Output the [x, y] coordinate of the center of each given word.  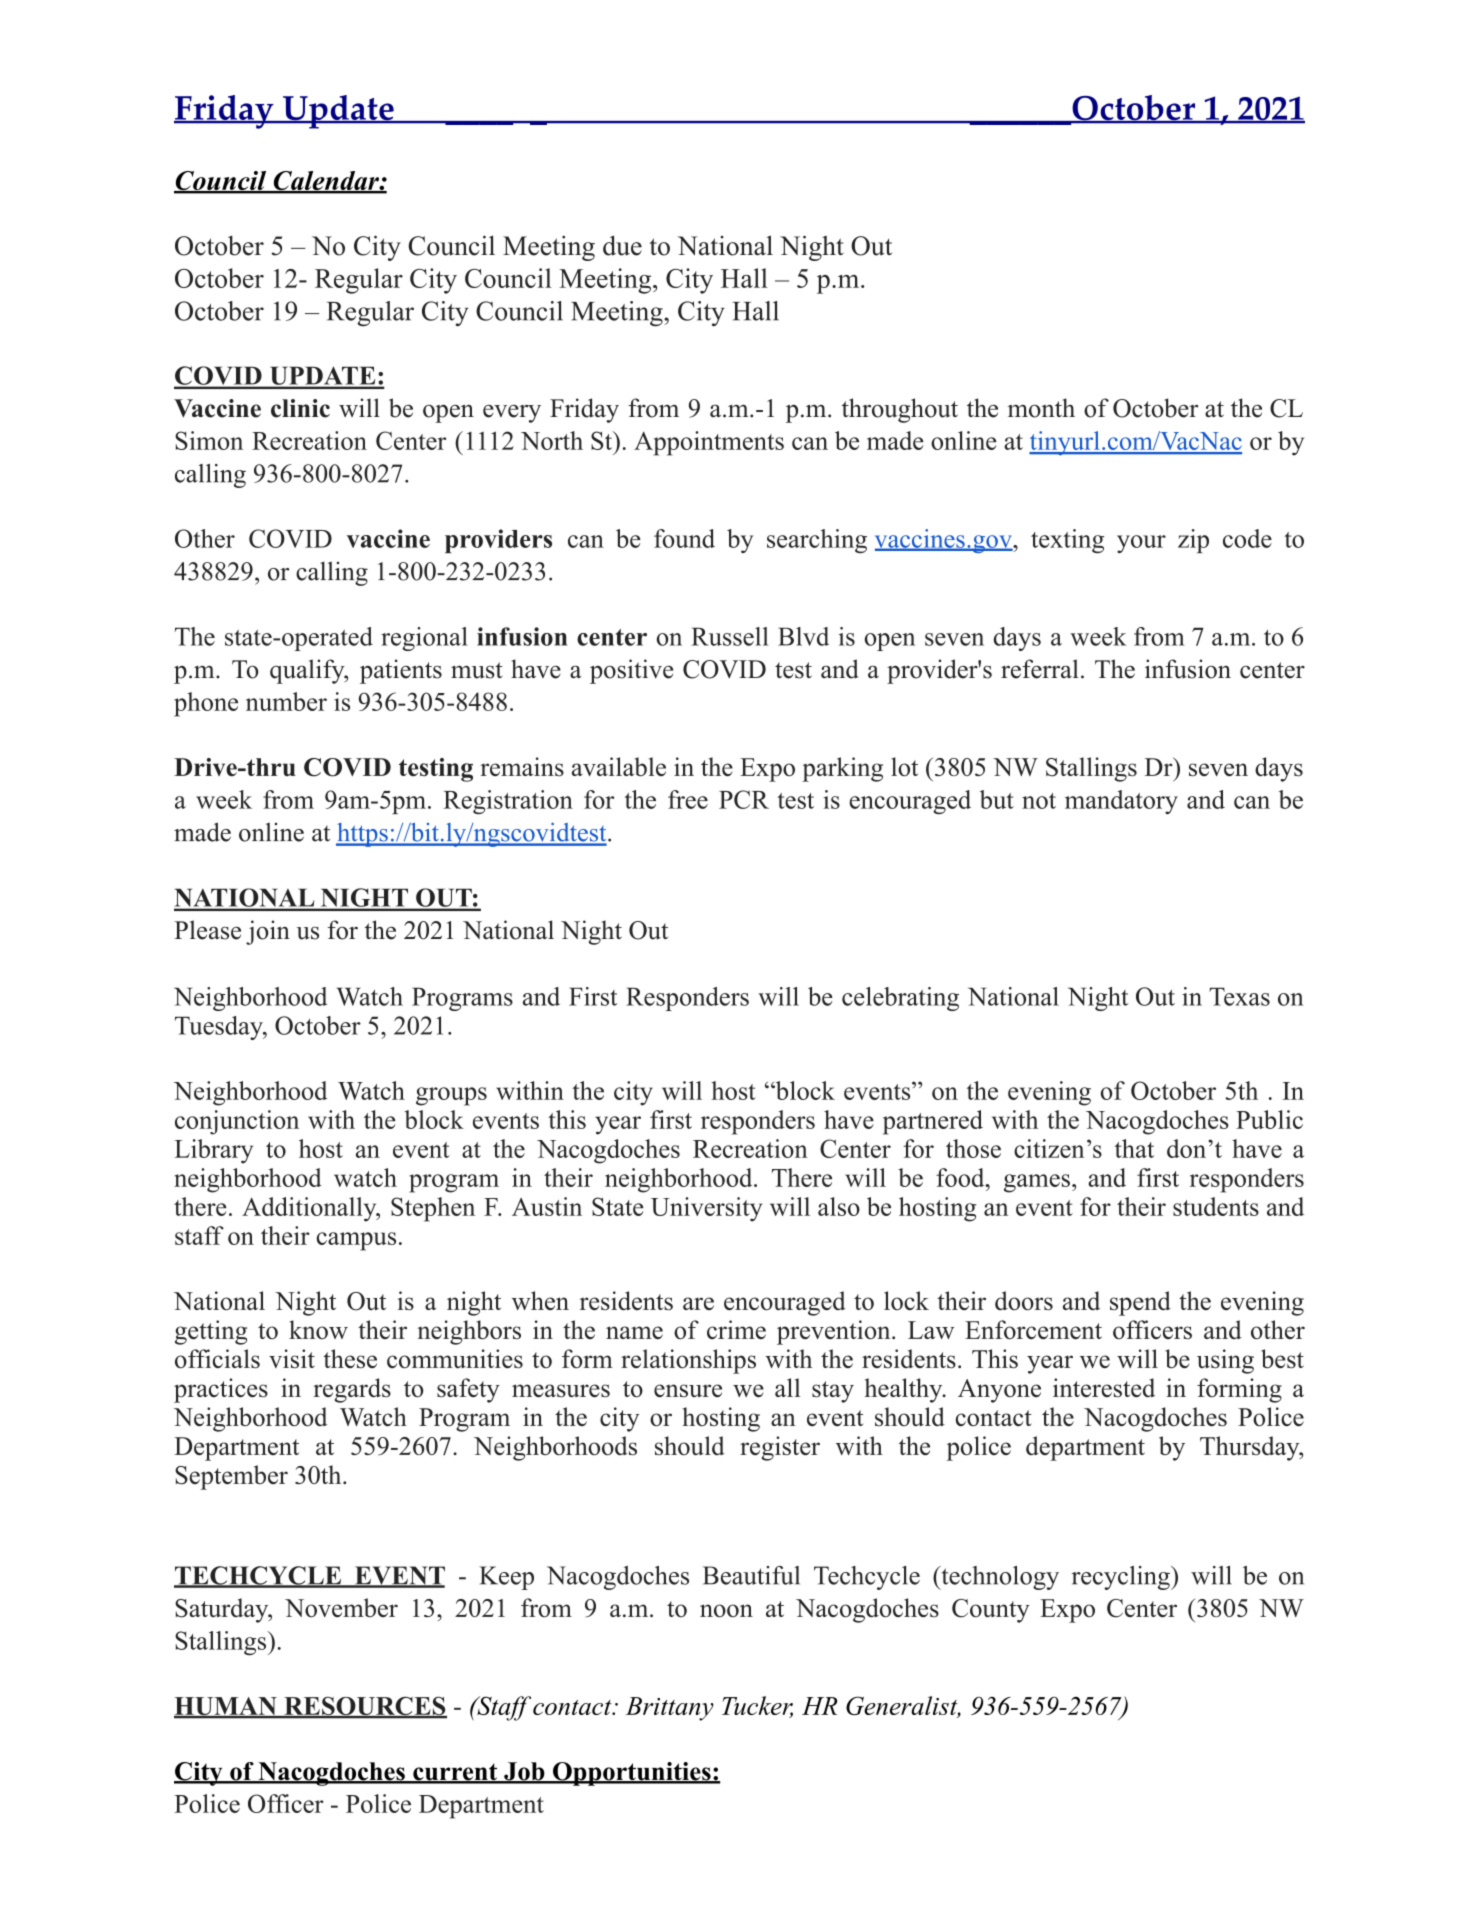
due [622, 245]
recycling [1122, 1578]
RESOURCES [364, 1707]
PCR [744, 799]
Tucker [757, 1707]
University [706, 1209]
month [1041, 408]
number [286, 701]
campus [356, 1241]
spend [1140, 1303]
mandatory [1121, 802]
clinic [300, 408]
